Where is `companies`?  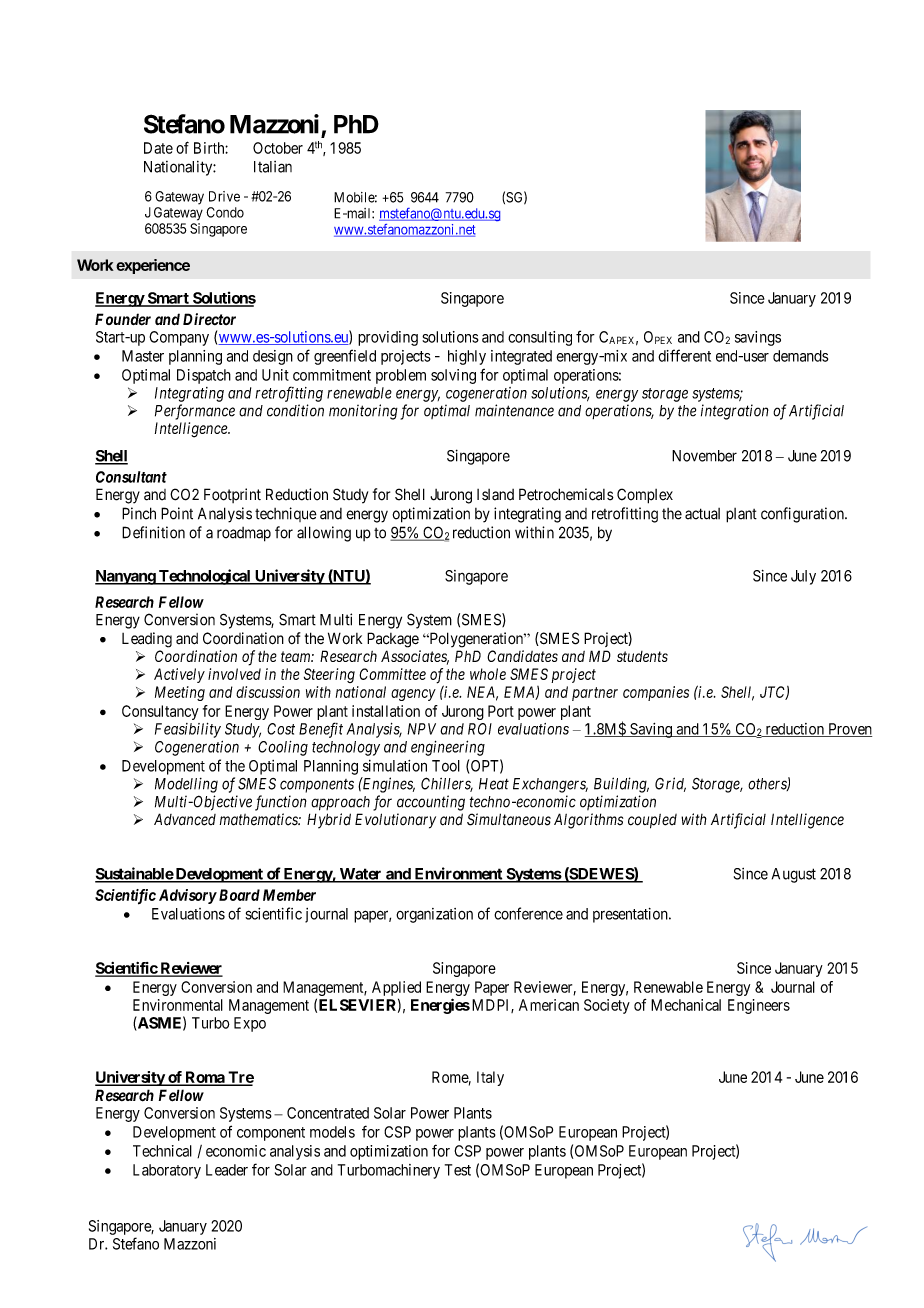
companies is located at coordinates (656, 693).
